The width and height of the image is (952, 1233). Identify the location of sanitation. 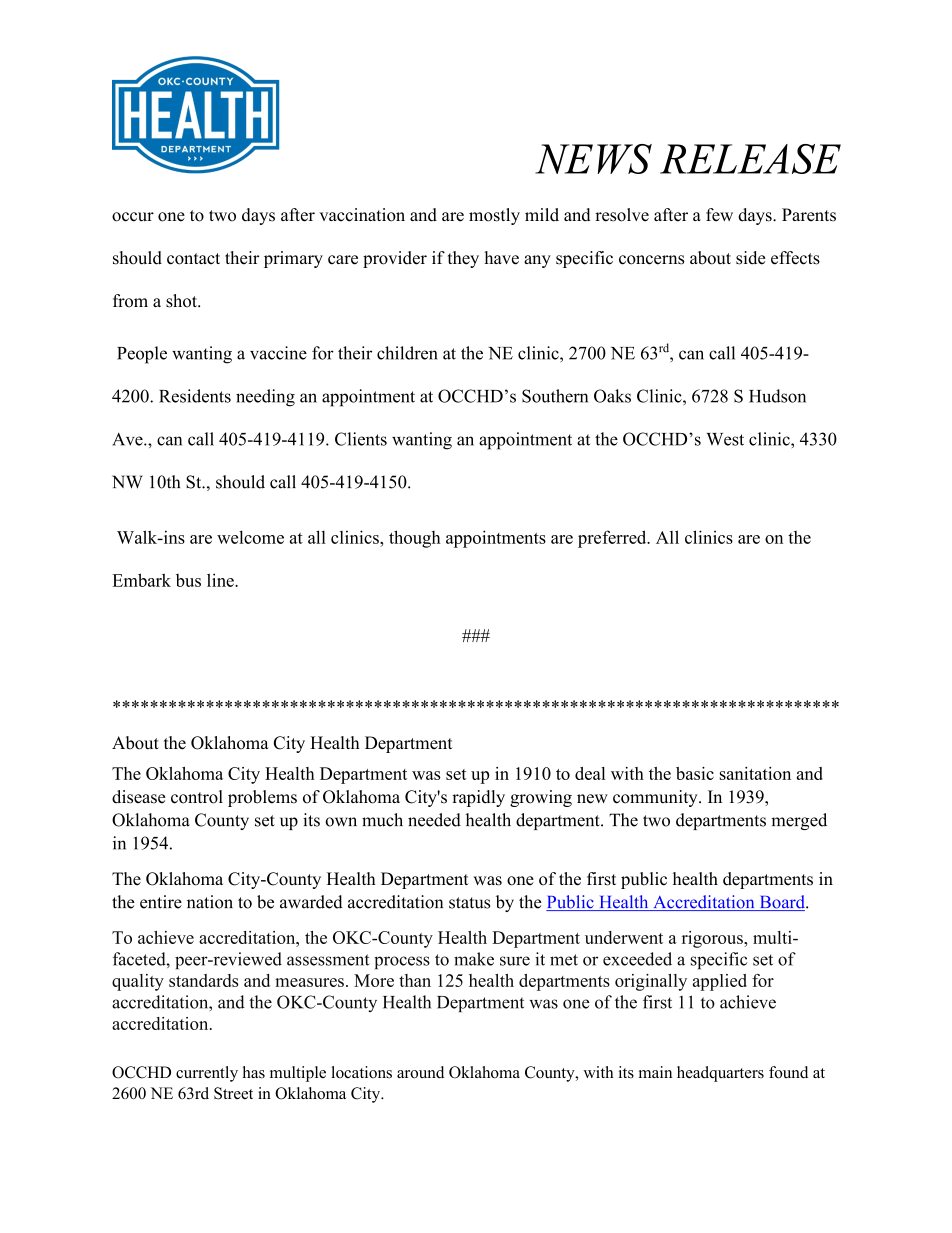
(755, 773).
